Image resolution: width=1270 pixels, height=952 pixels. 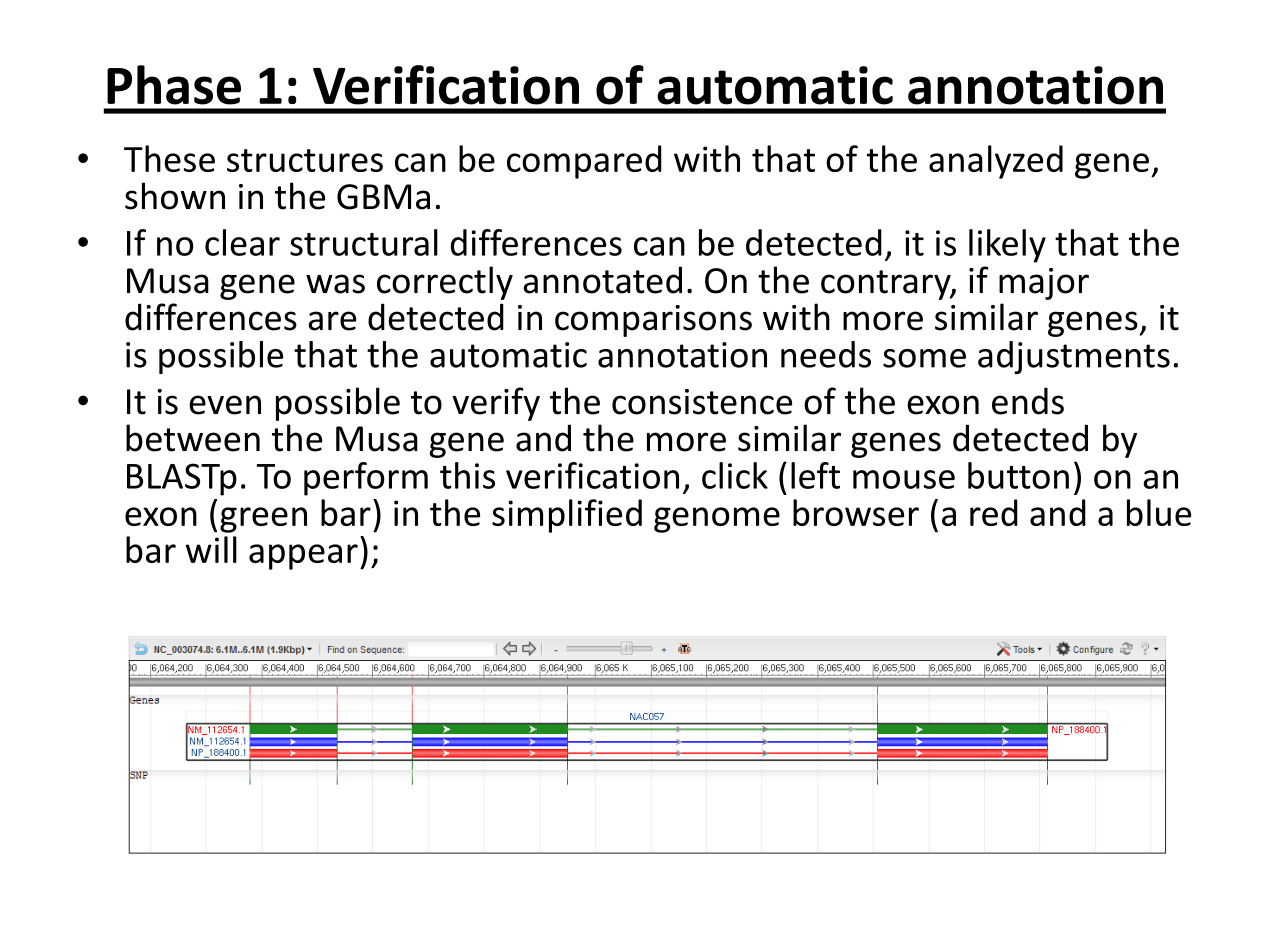 What do you see at coordinates (174, 85) in the document?
I see `Phase` at bounding box center [174, 85].
